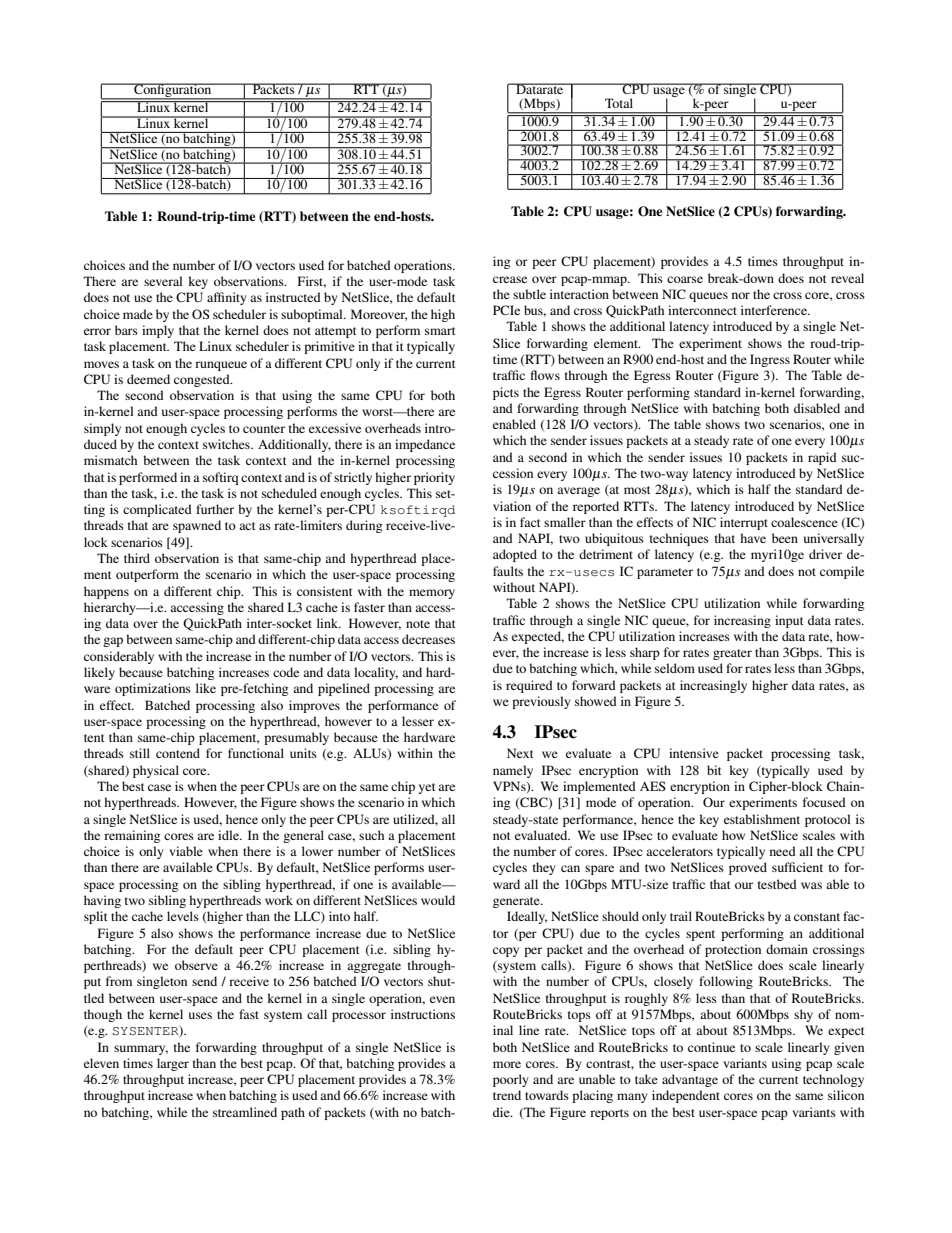 The height and width of the document is (1233, 952). Describe the element at coordinates (173, 1064) in the document. I see `larger` at that location.
